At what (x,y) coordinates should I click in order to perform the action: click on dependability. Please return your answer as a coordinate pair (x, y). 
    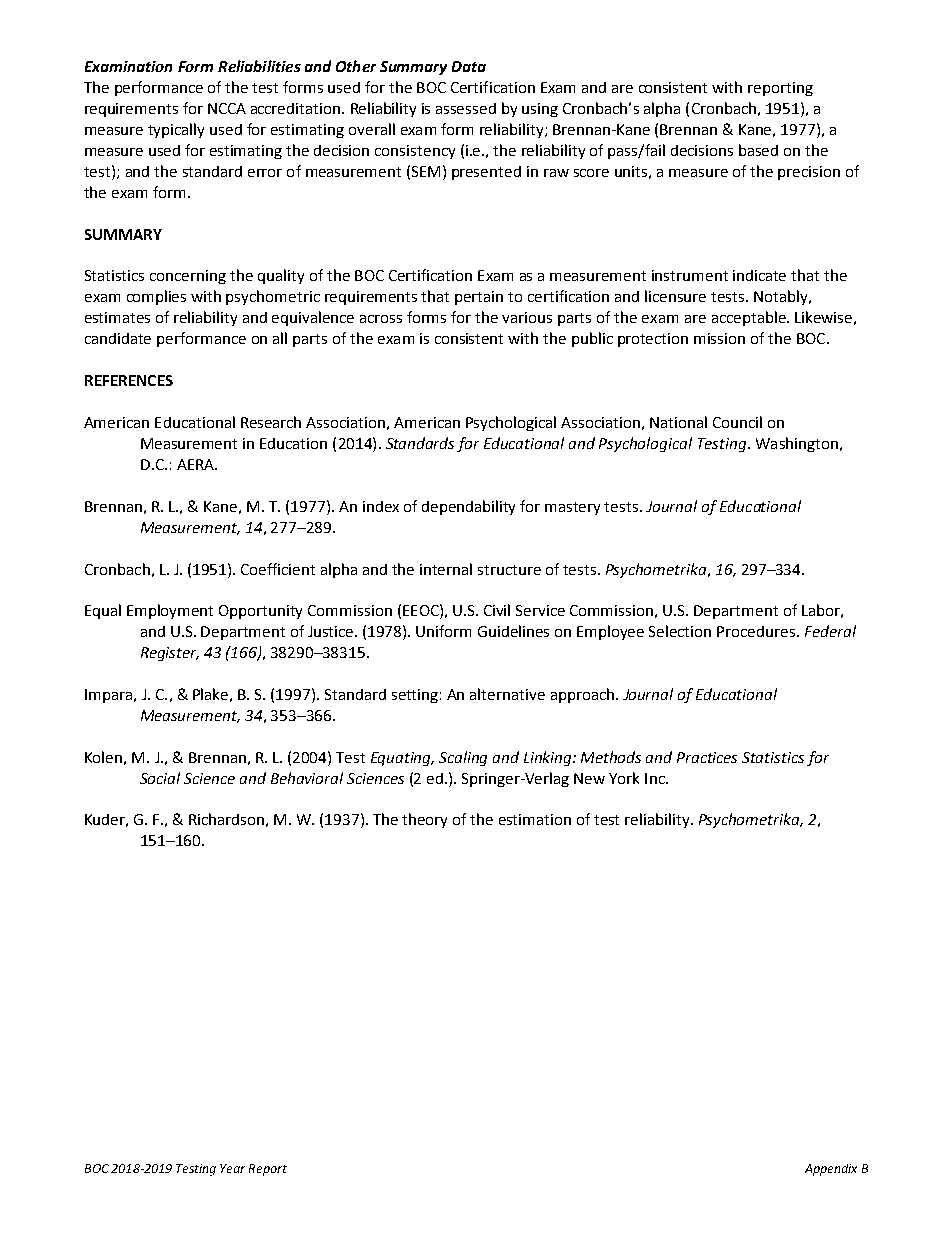
    Looking at the image, I should click on (468, 507).
